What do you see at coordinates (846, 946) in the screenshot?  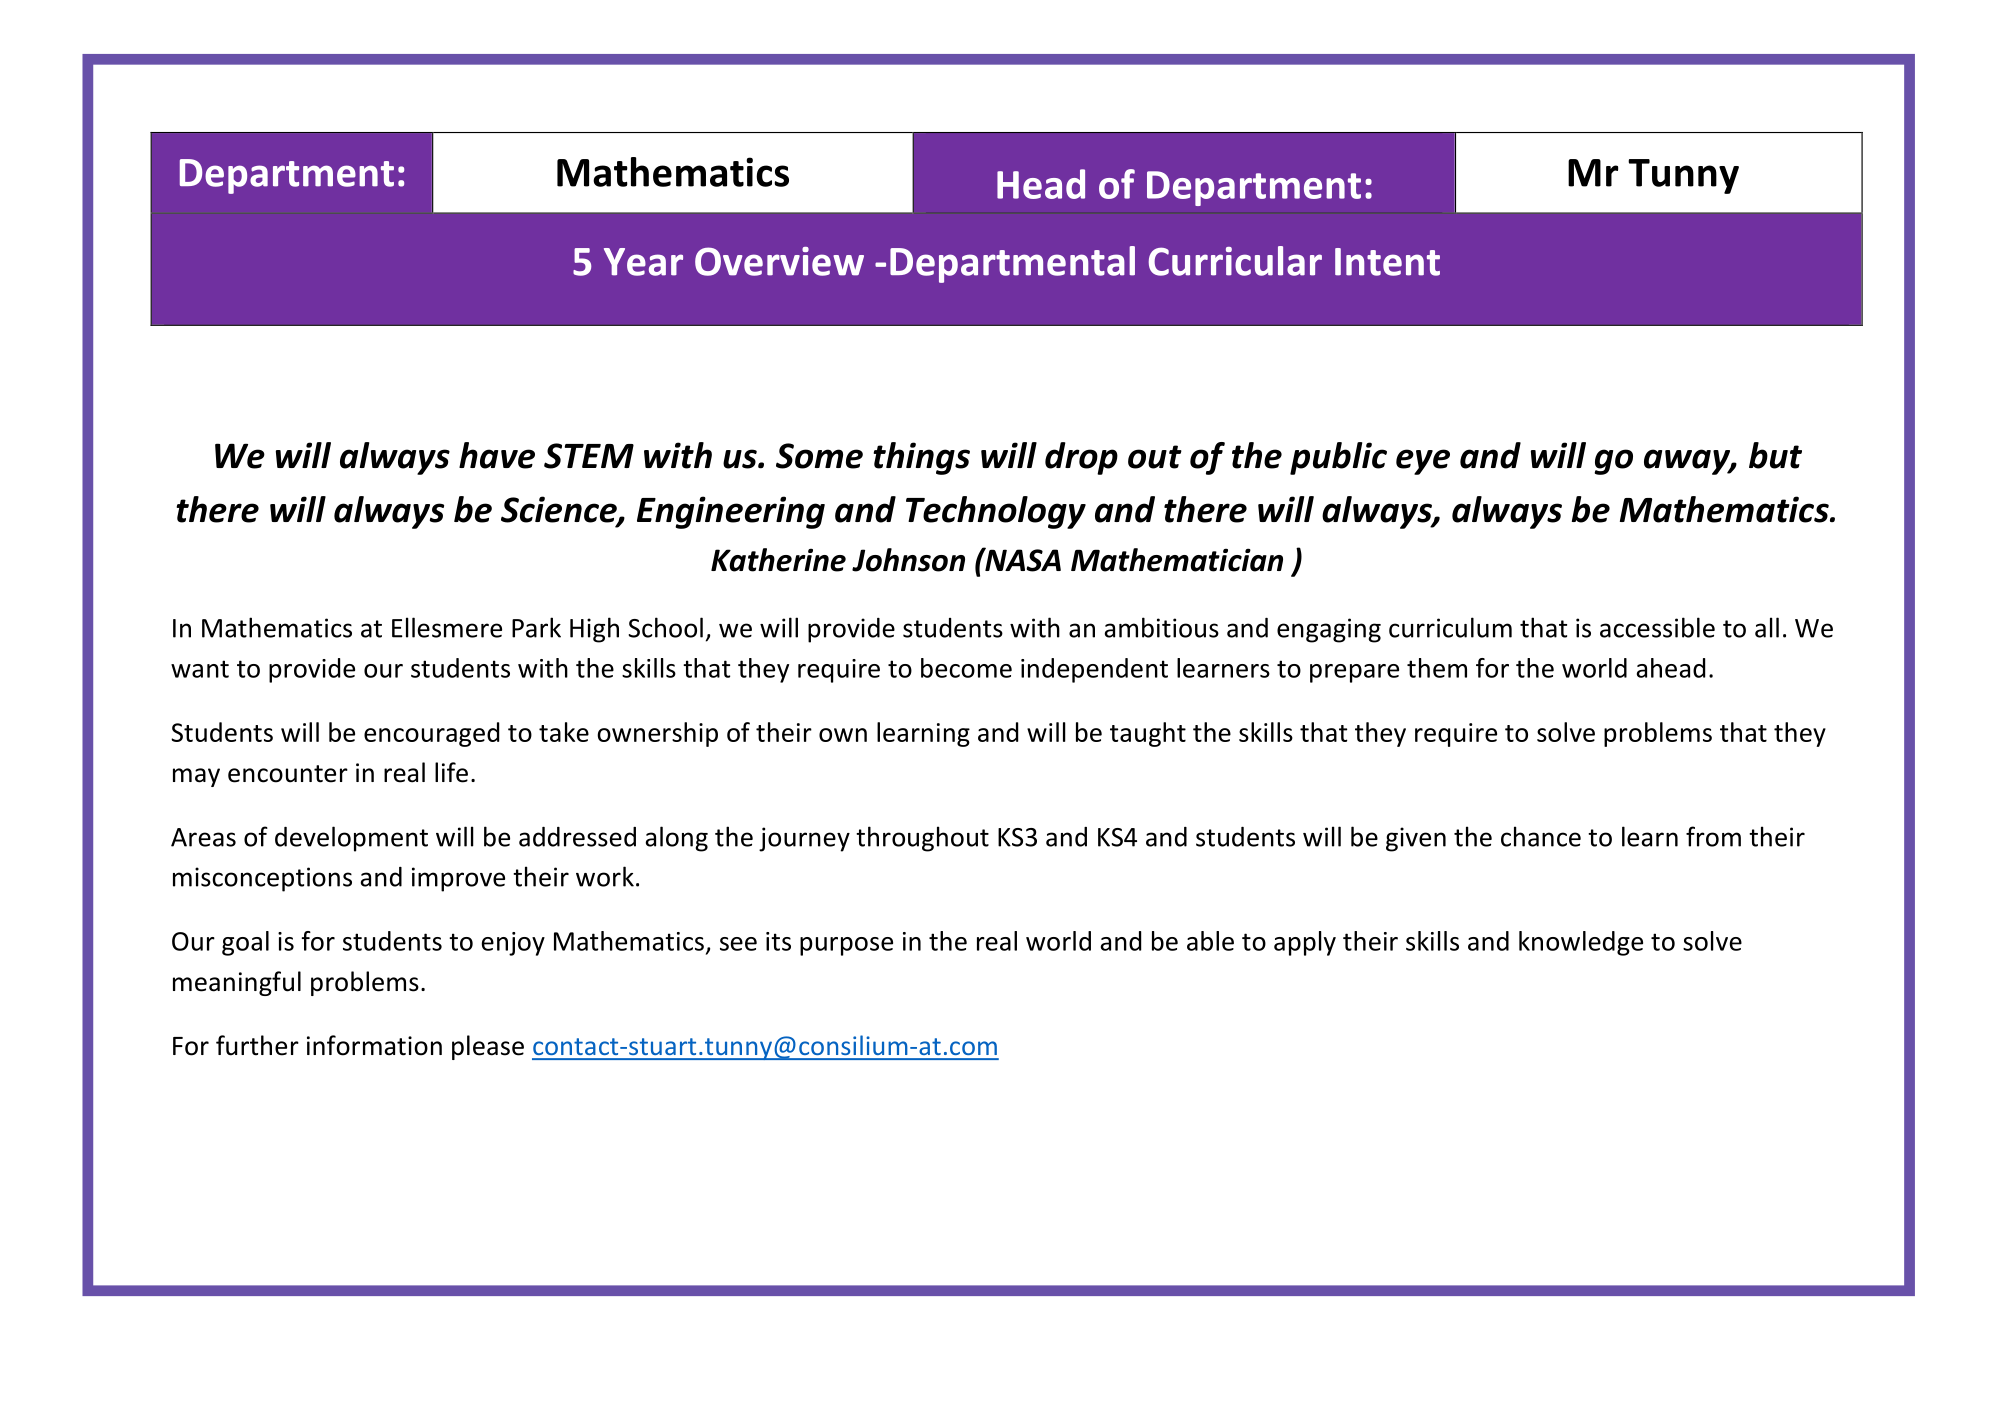 I see `purpose` at bounding box center [846, 946].
